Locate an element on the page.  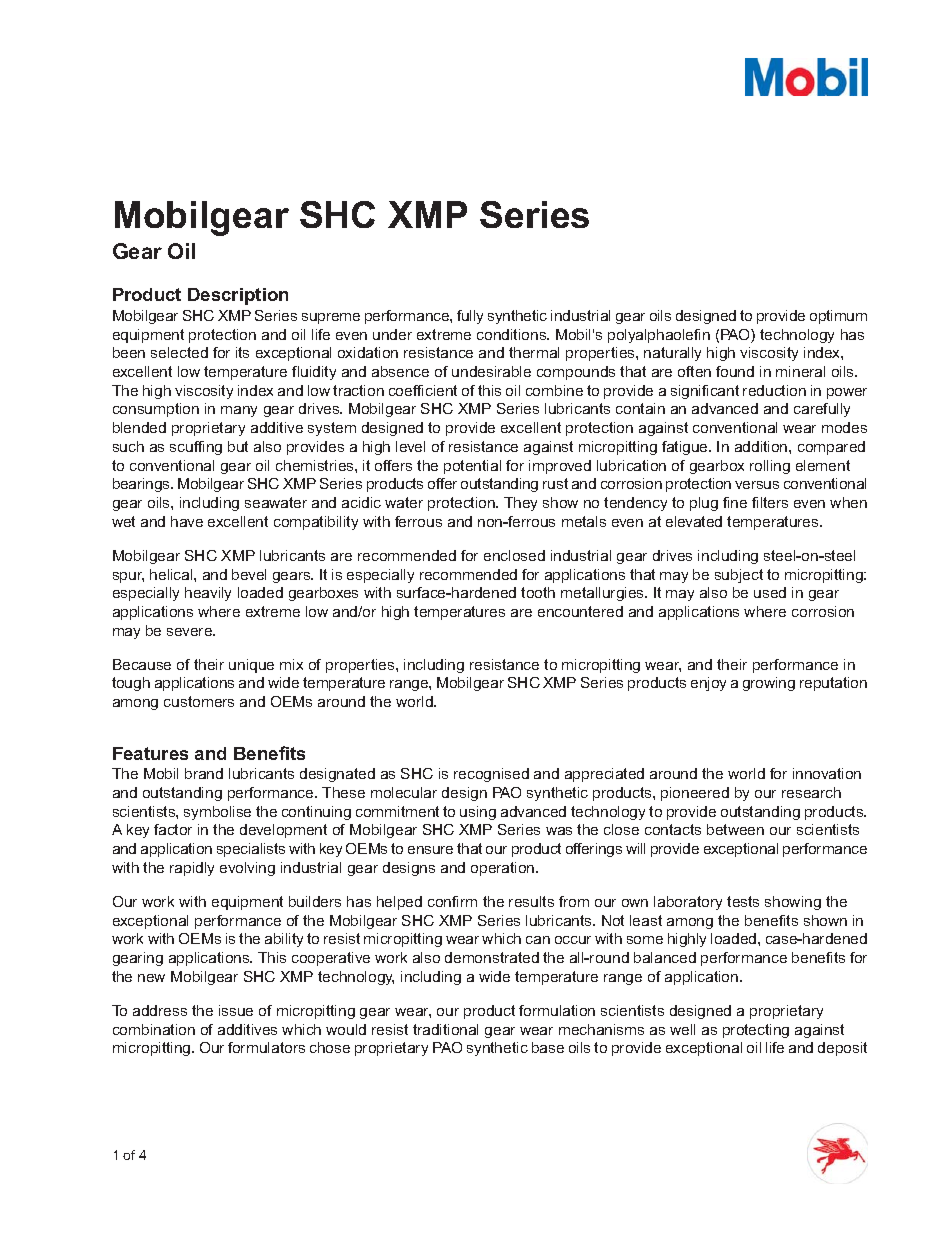
They is located at coordinates (520, 504).
